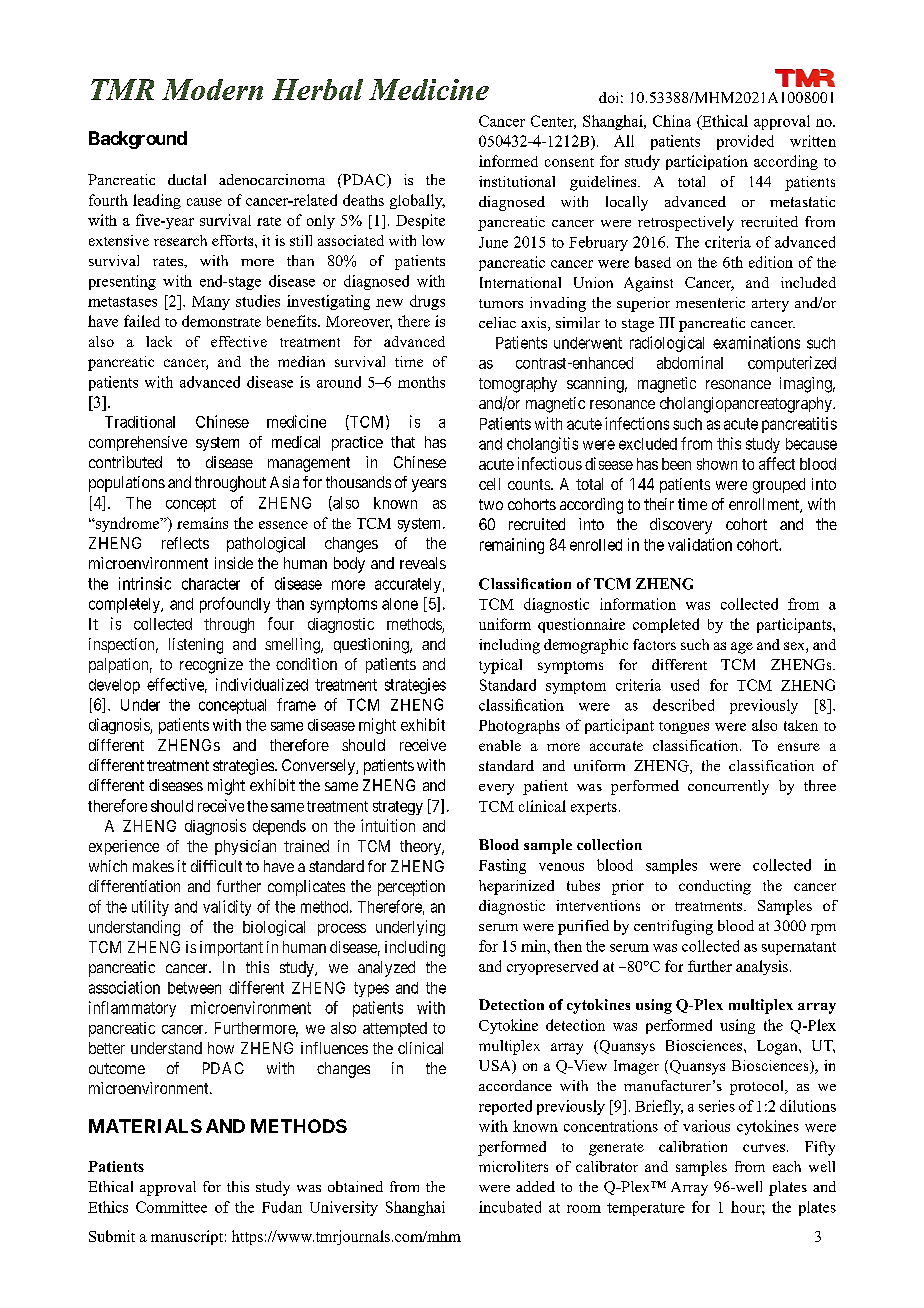 The width and height of the screenshot is (924, 1308). I want to click on Modern, so click(212, 89).
